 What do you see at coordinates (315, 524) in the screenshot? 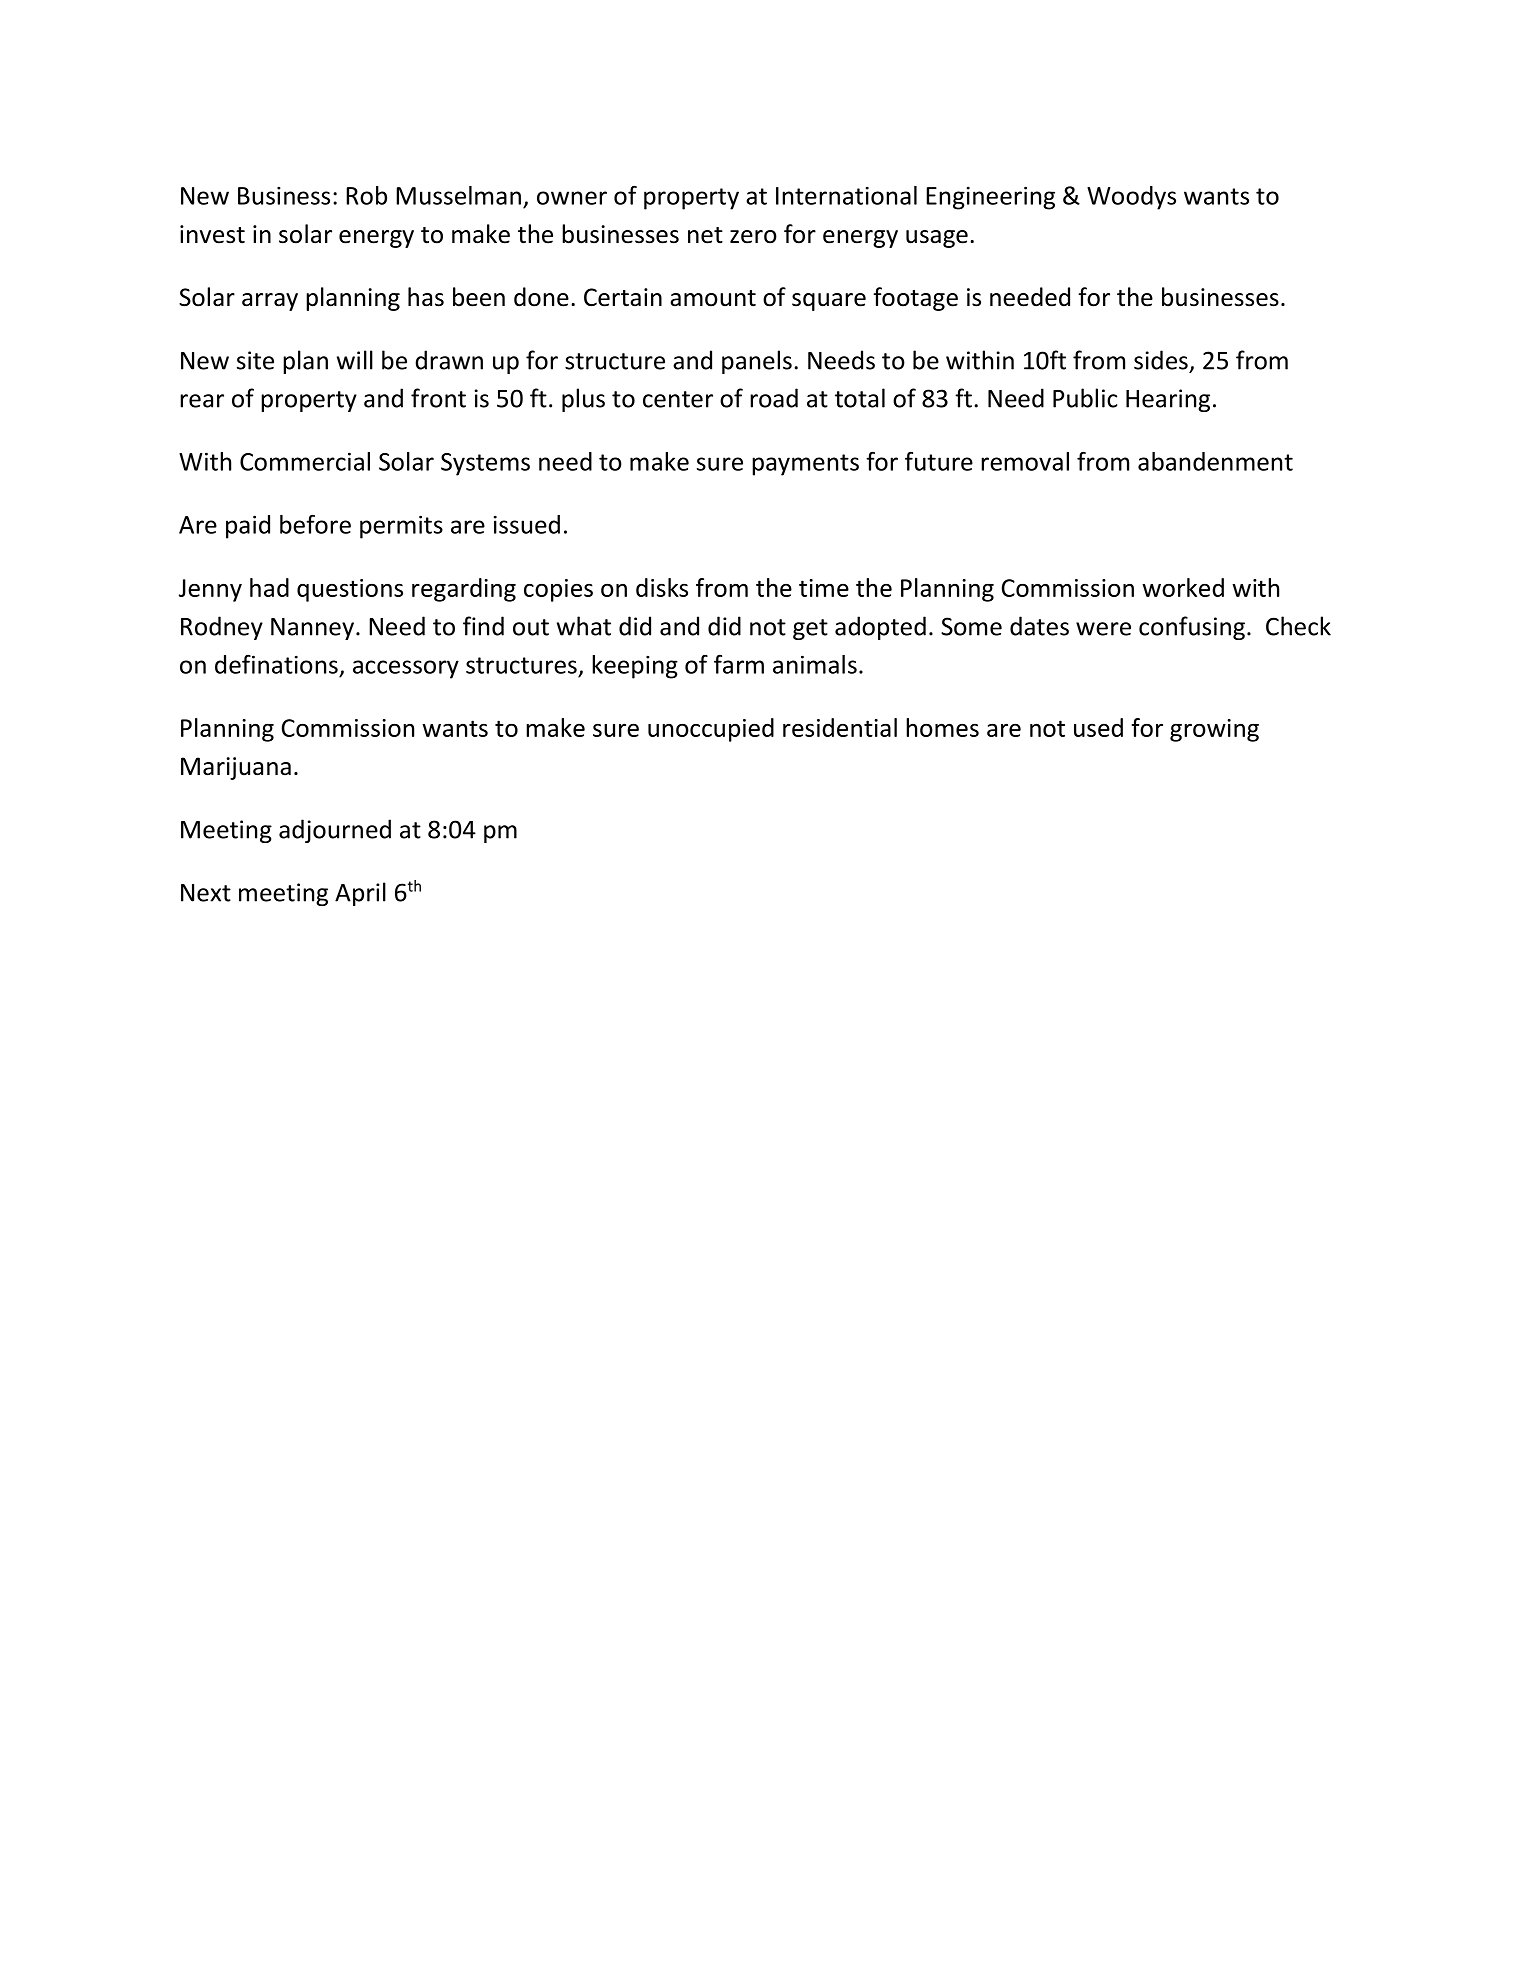
I see `before` at bounding box center [315, 524].
